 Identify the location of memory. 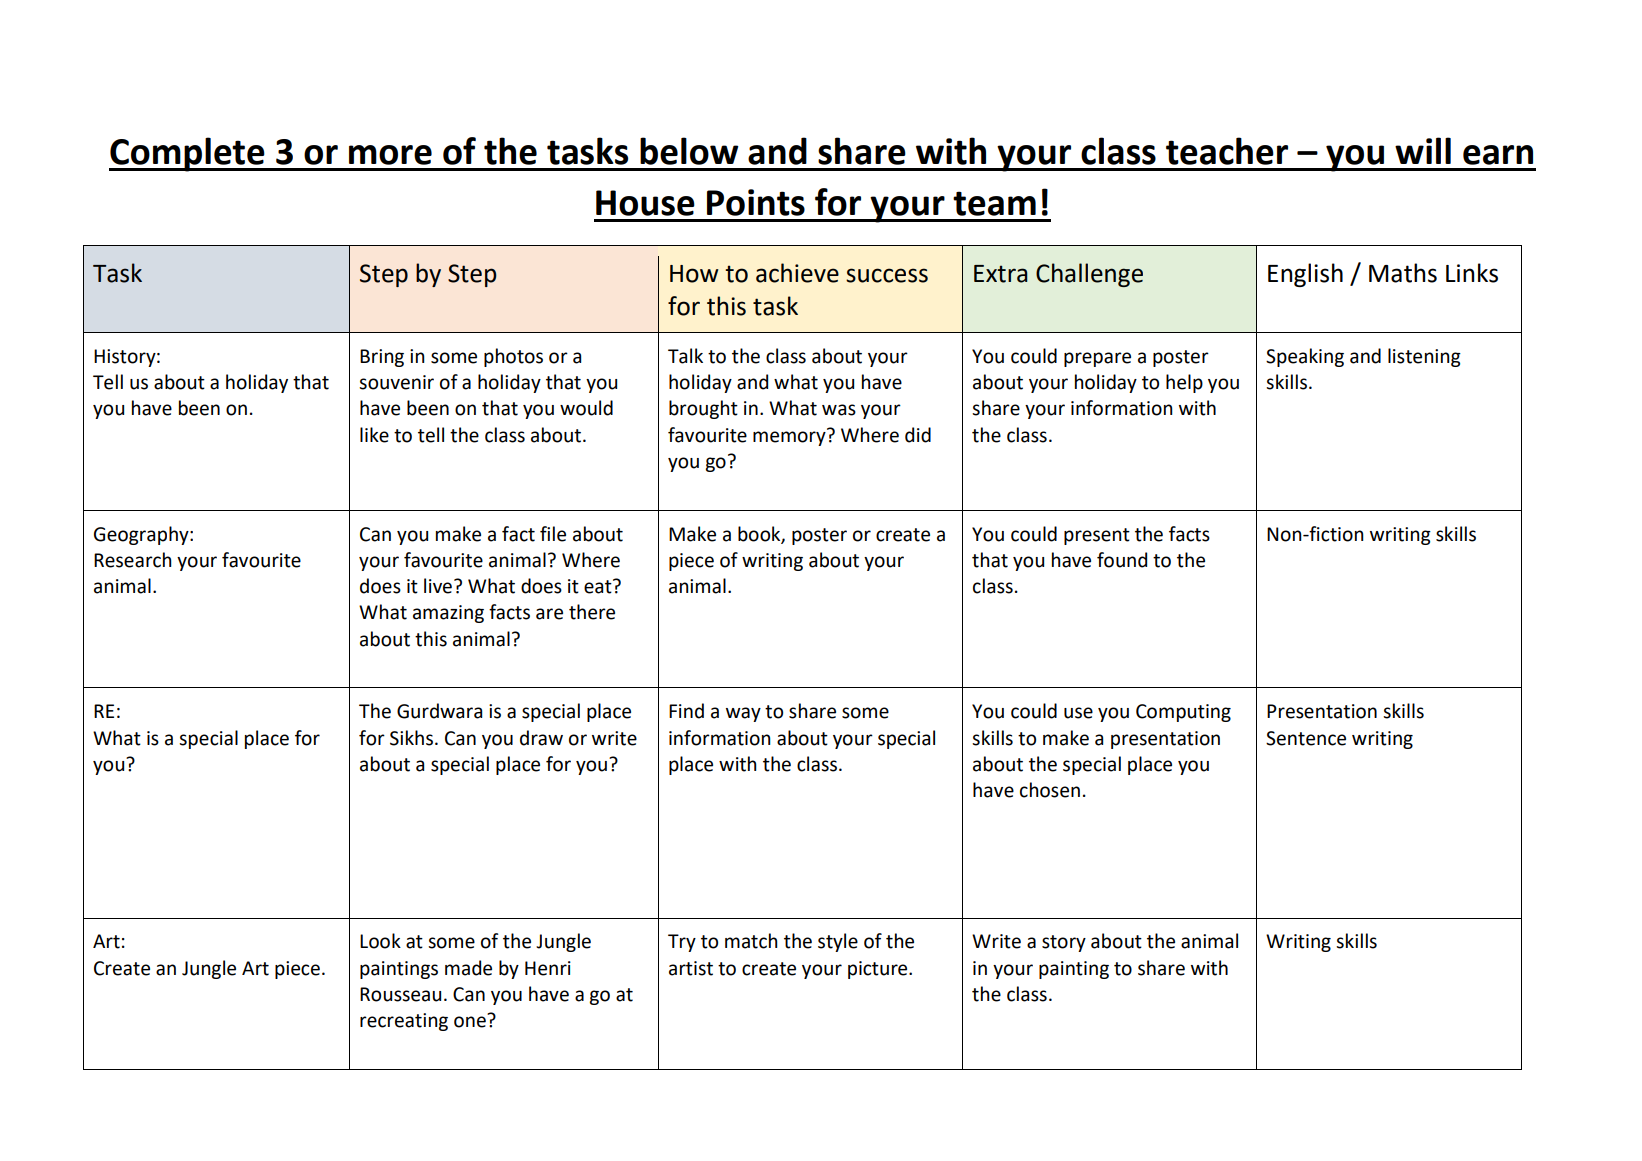
(790, 437).
